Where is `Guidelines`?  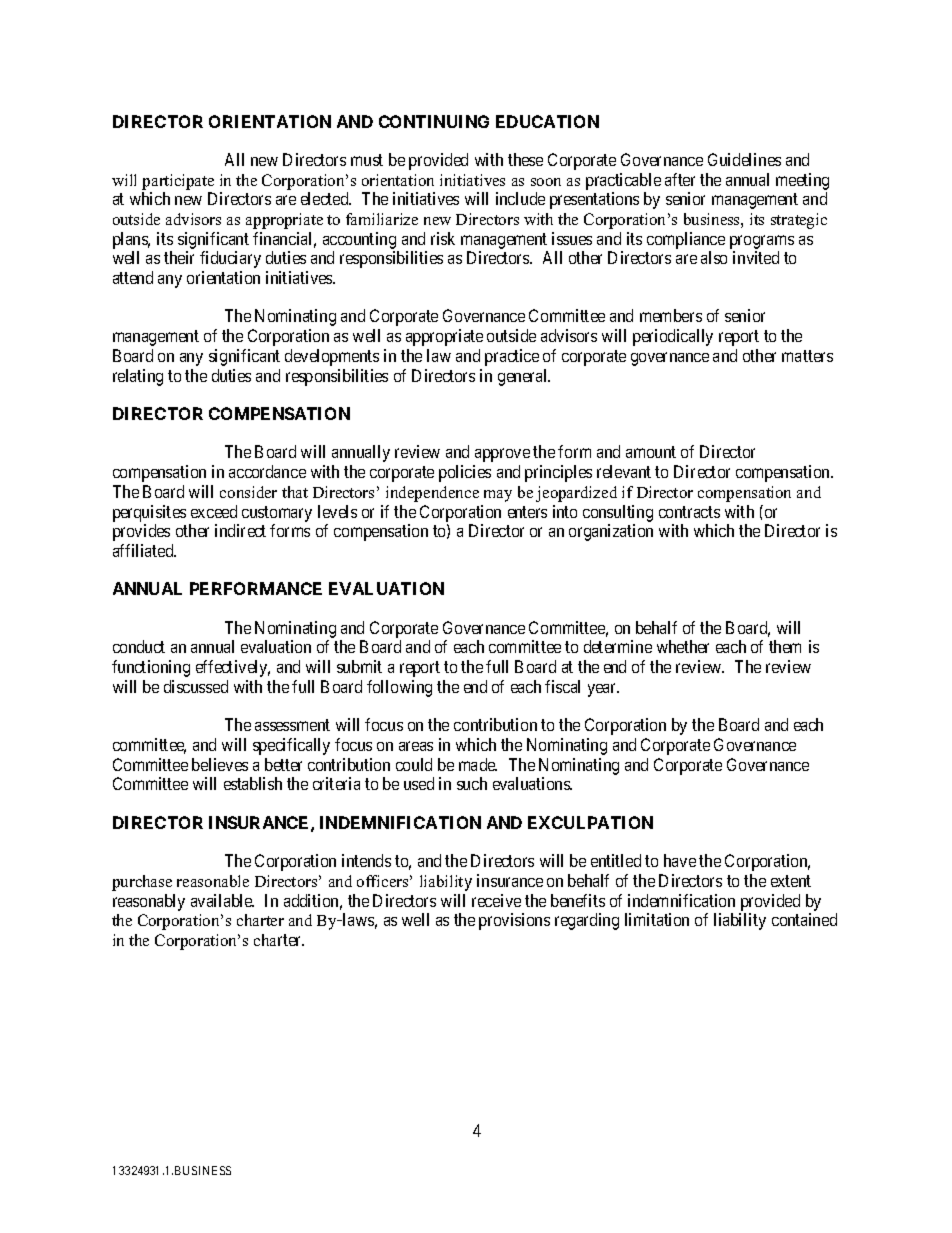
Guidelines is located at coordinates (744, 159).
